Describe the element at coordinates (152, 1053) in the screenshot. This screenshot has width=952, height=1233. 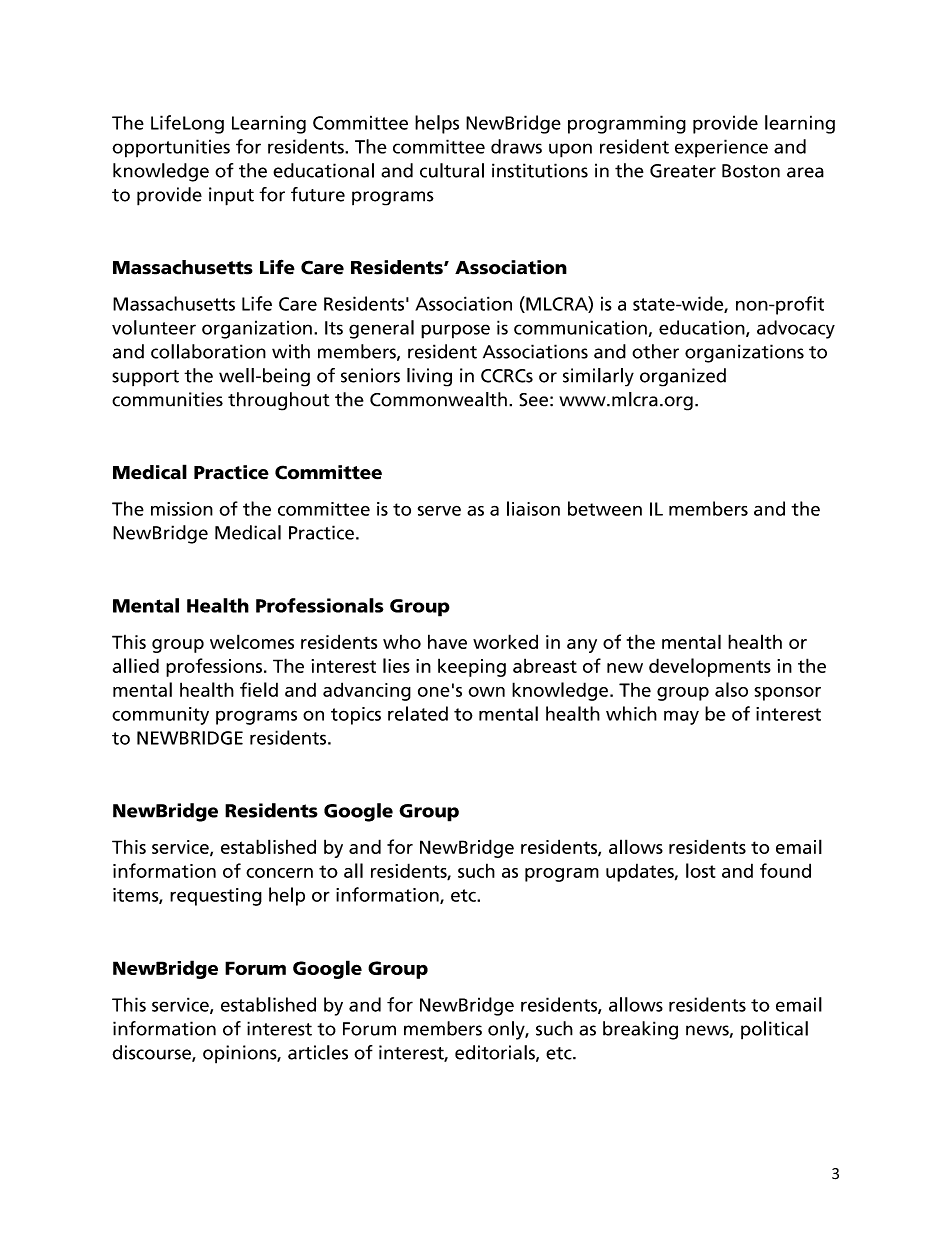
I see `discourse` at that location.
